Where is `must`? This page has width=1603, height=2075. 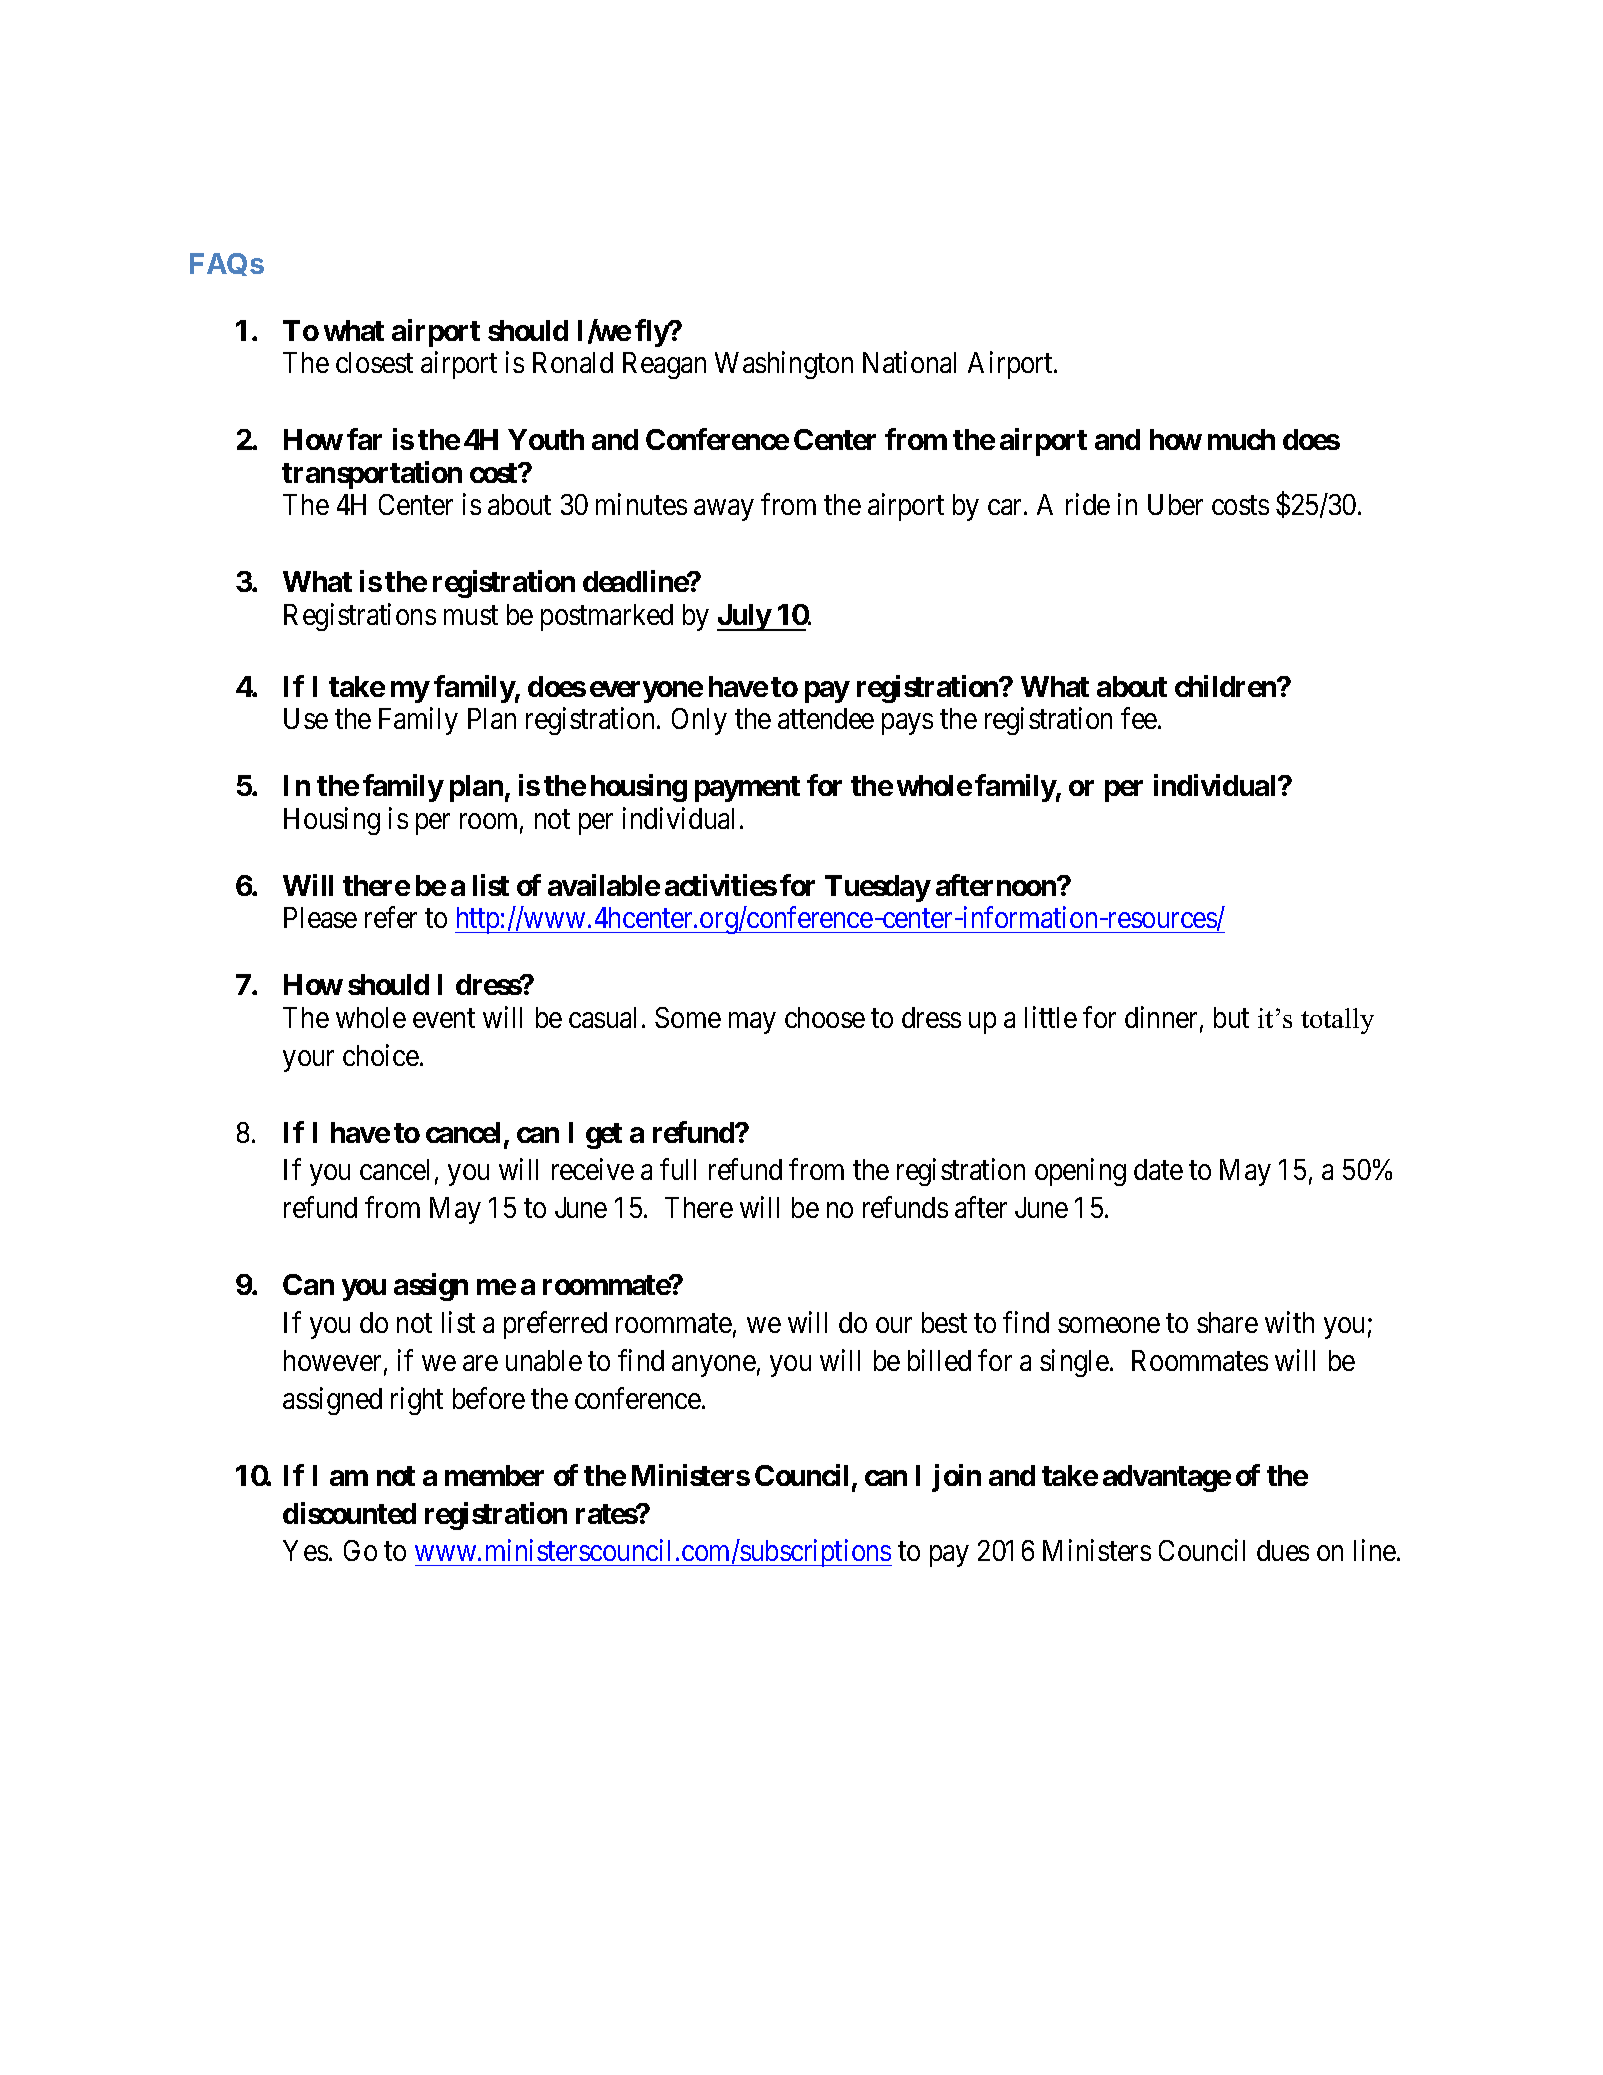 must is located at coordinates (471, 615).
